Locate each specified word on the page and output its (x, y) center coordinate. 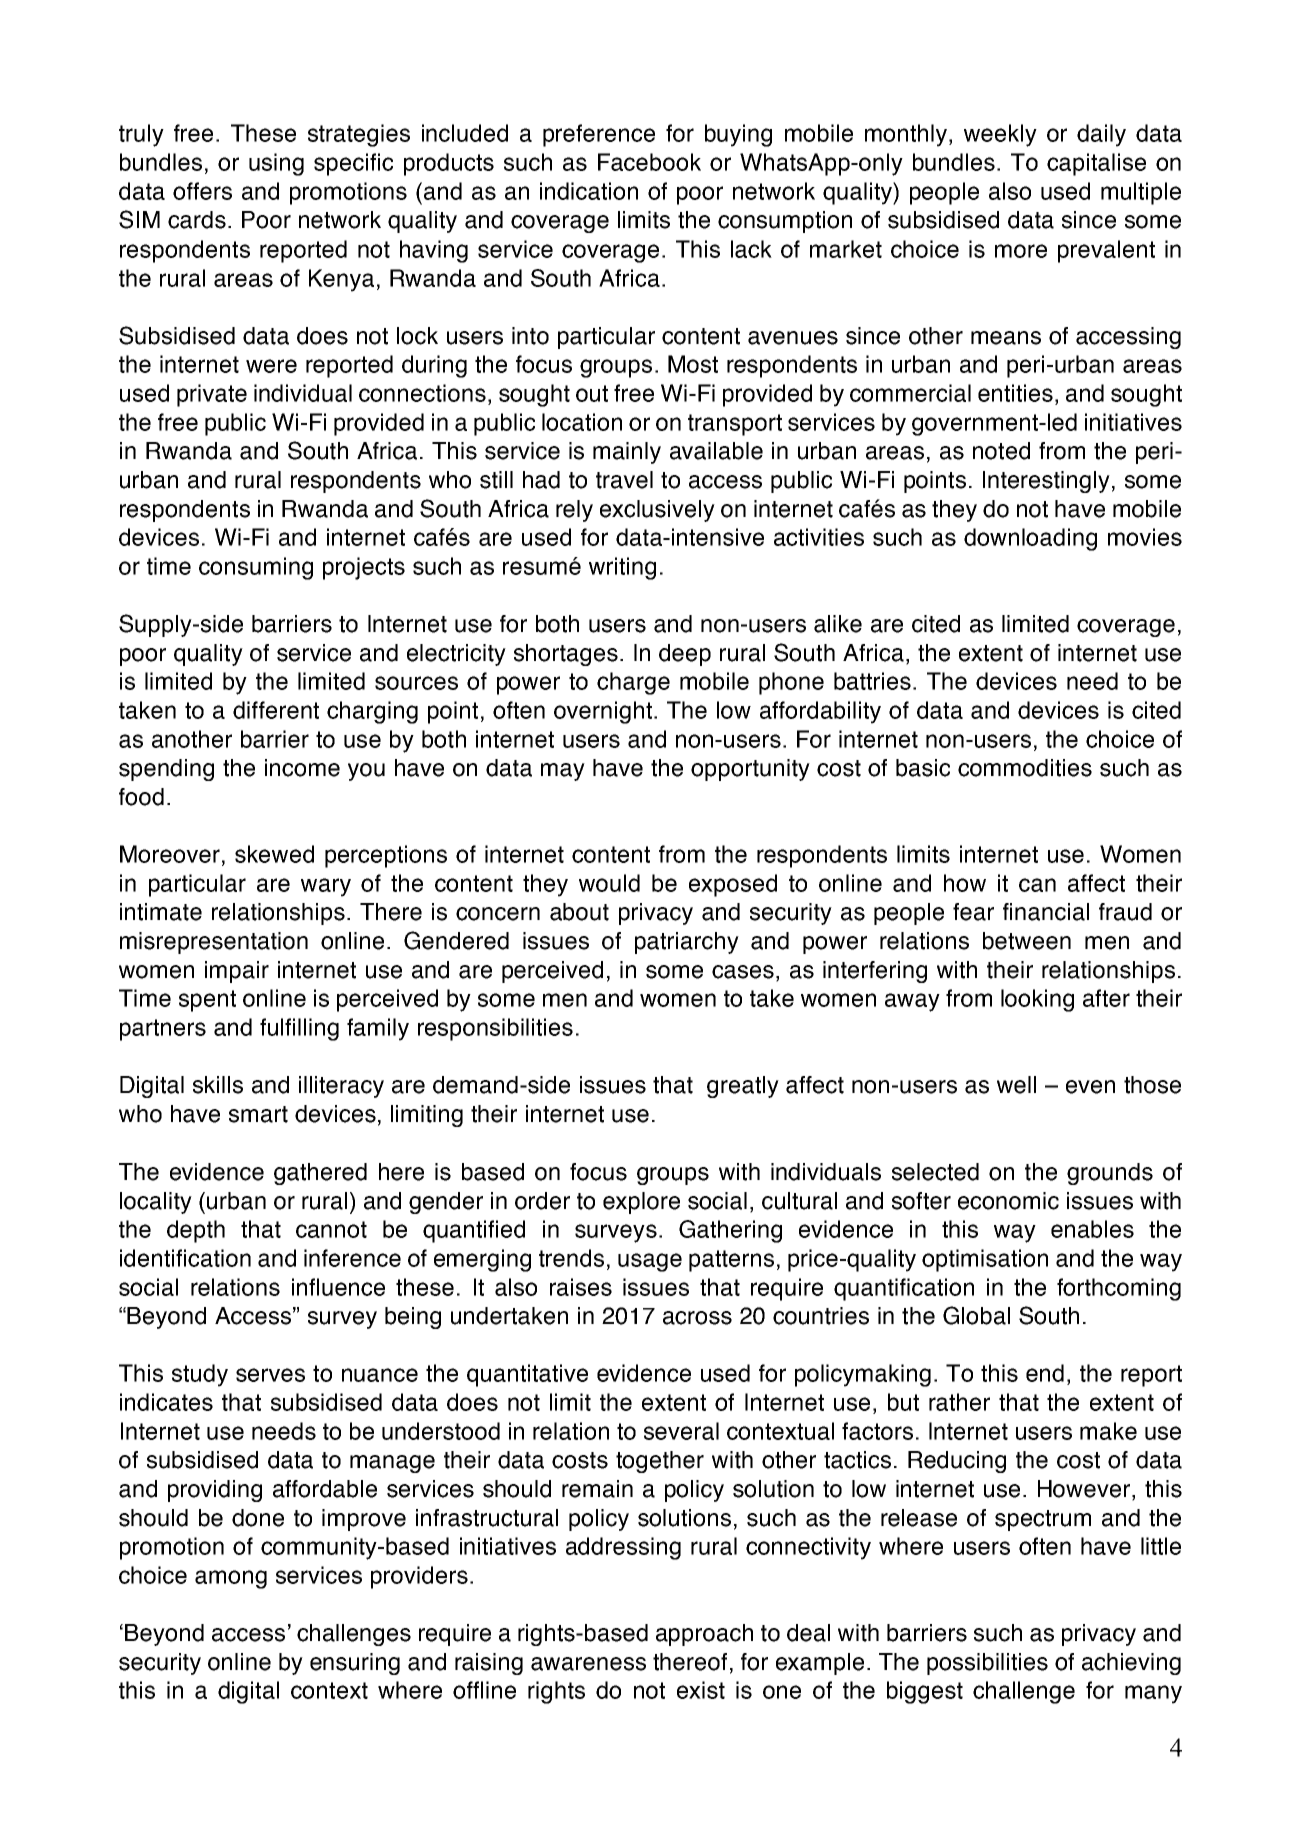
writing (622, 568)
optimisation (985, 1260)
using (276, 164)
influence (338, 1287)
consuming (256, 568)
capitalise (1096, 164)
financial (1046, 912)
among (231, 1579)
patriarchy (687, 943)
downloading (1030, 539)
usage (650, 1262)
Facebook (649, 162)
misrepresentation (214, 943)
